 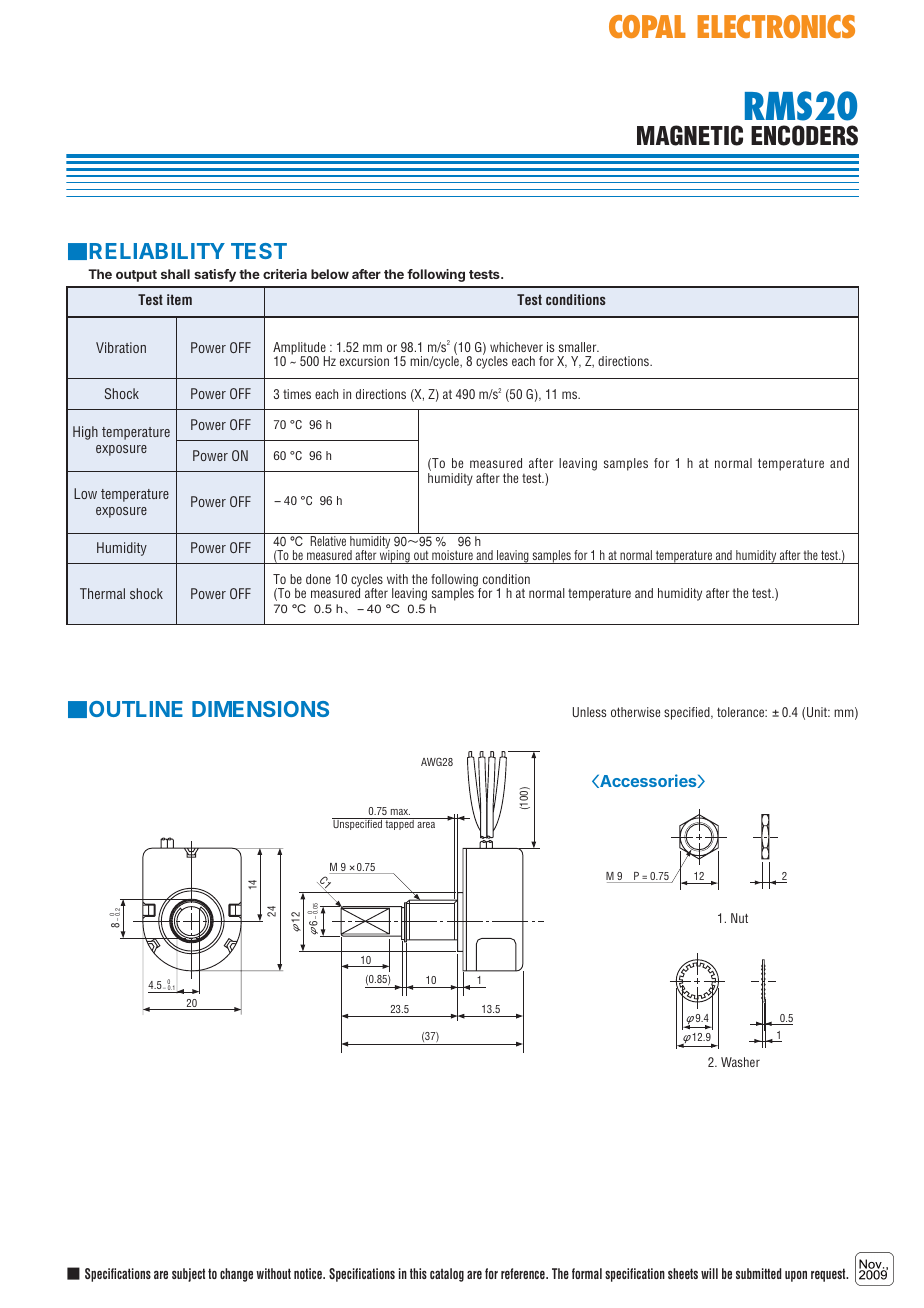 What do you see at coordinates (188, 1275) in the screenshot?
I see `subject` at bounding box center [188, 1275].
